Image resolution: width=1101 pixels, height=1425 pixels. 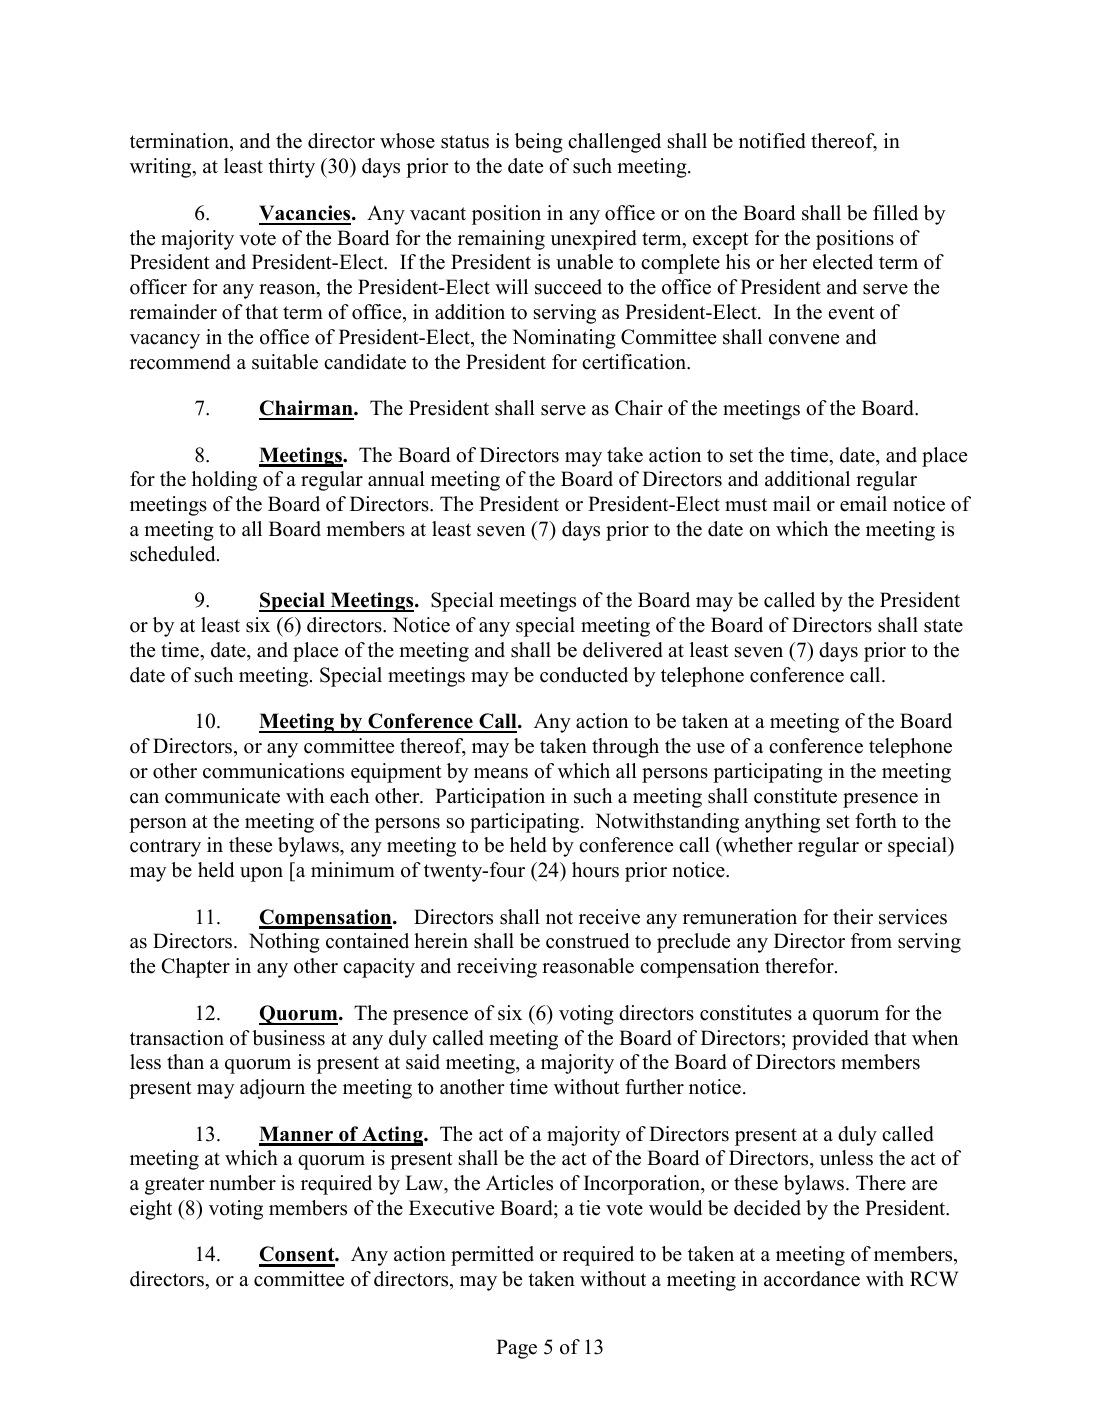 What do you see at coordinates (185, 1061) in the image?
I see `than` at bounding box center [185, 1061].
